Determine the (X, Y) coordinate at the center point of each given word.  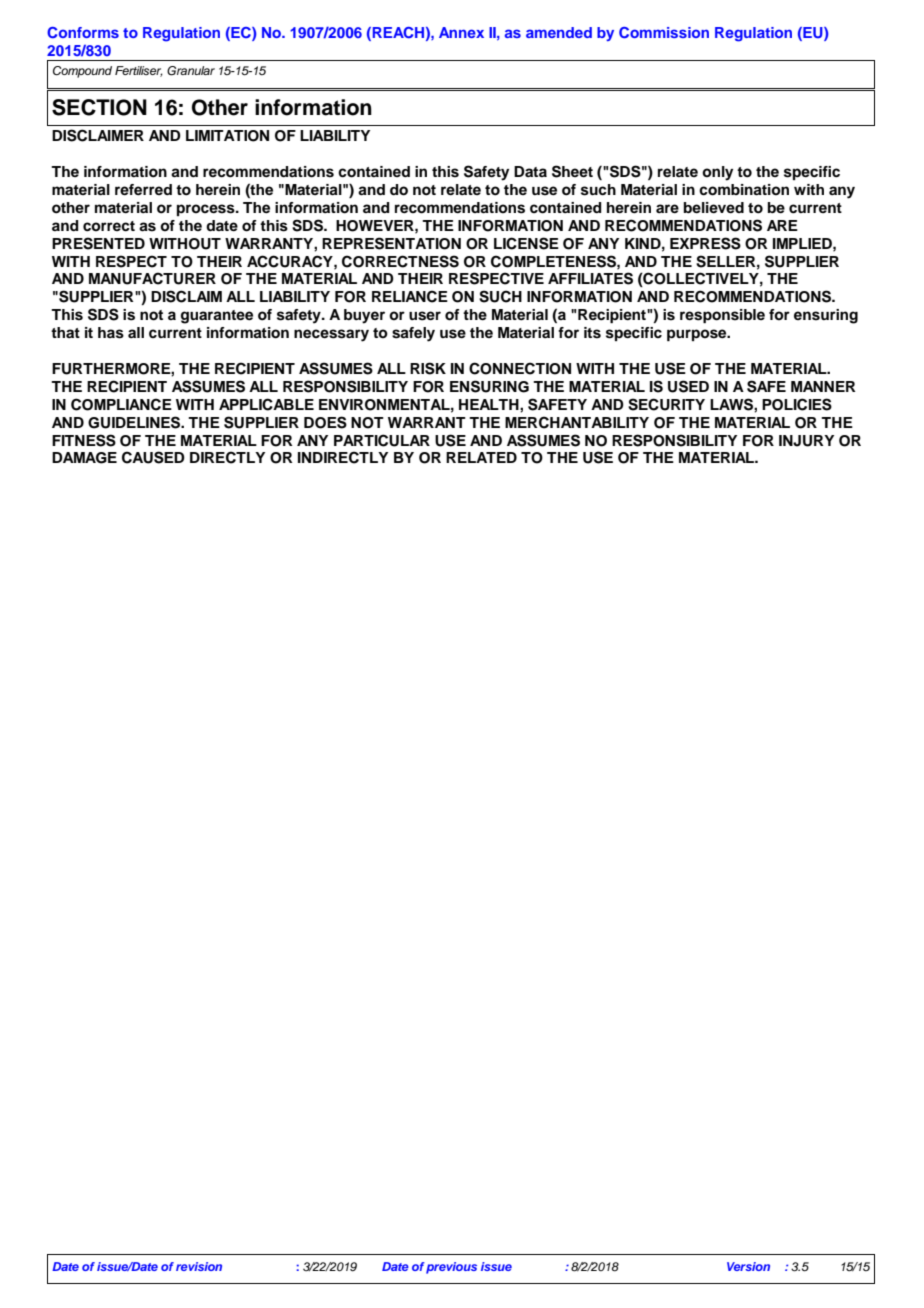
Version (748, 1266)
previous (451, 1268)
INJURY (806, 441)
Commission (664, 33)
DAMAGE (84, 458)
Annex (461, 32)
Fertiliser (139, 71)
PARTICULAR (382, 440)
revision (199, 1266)
